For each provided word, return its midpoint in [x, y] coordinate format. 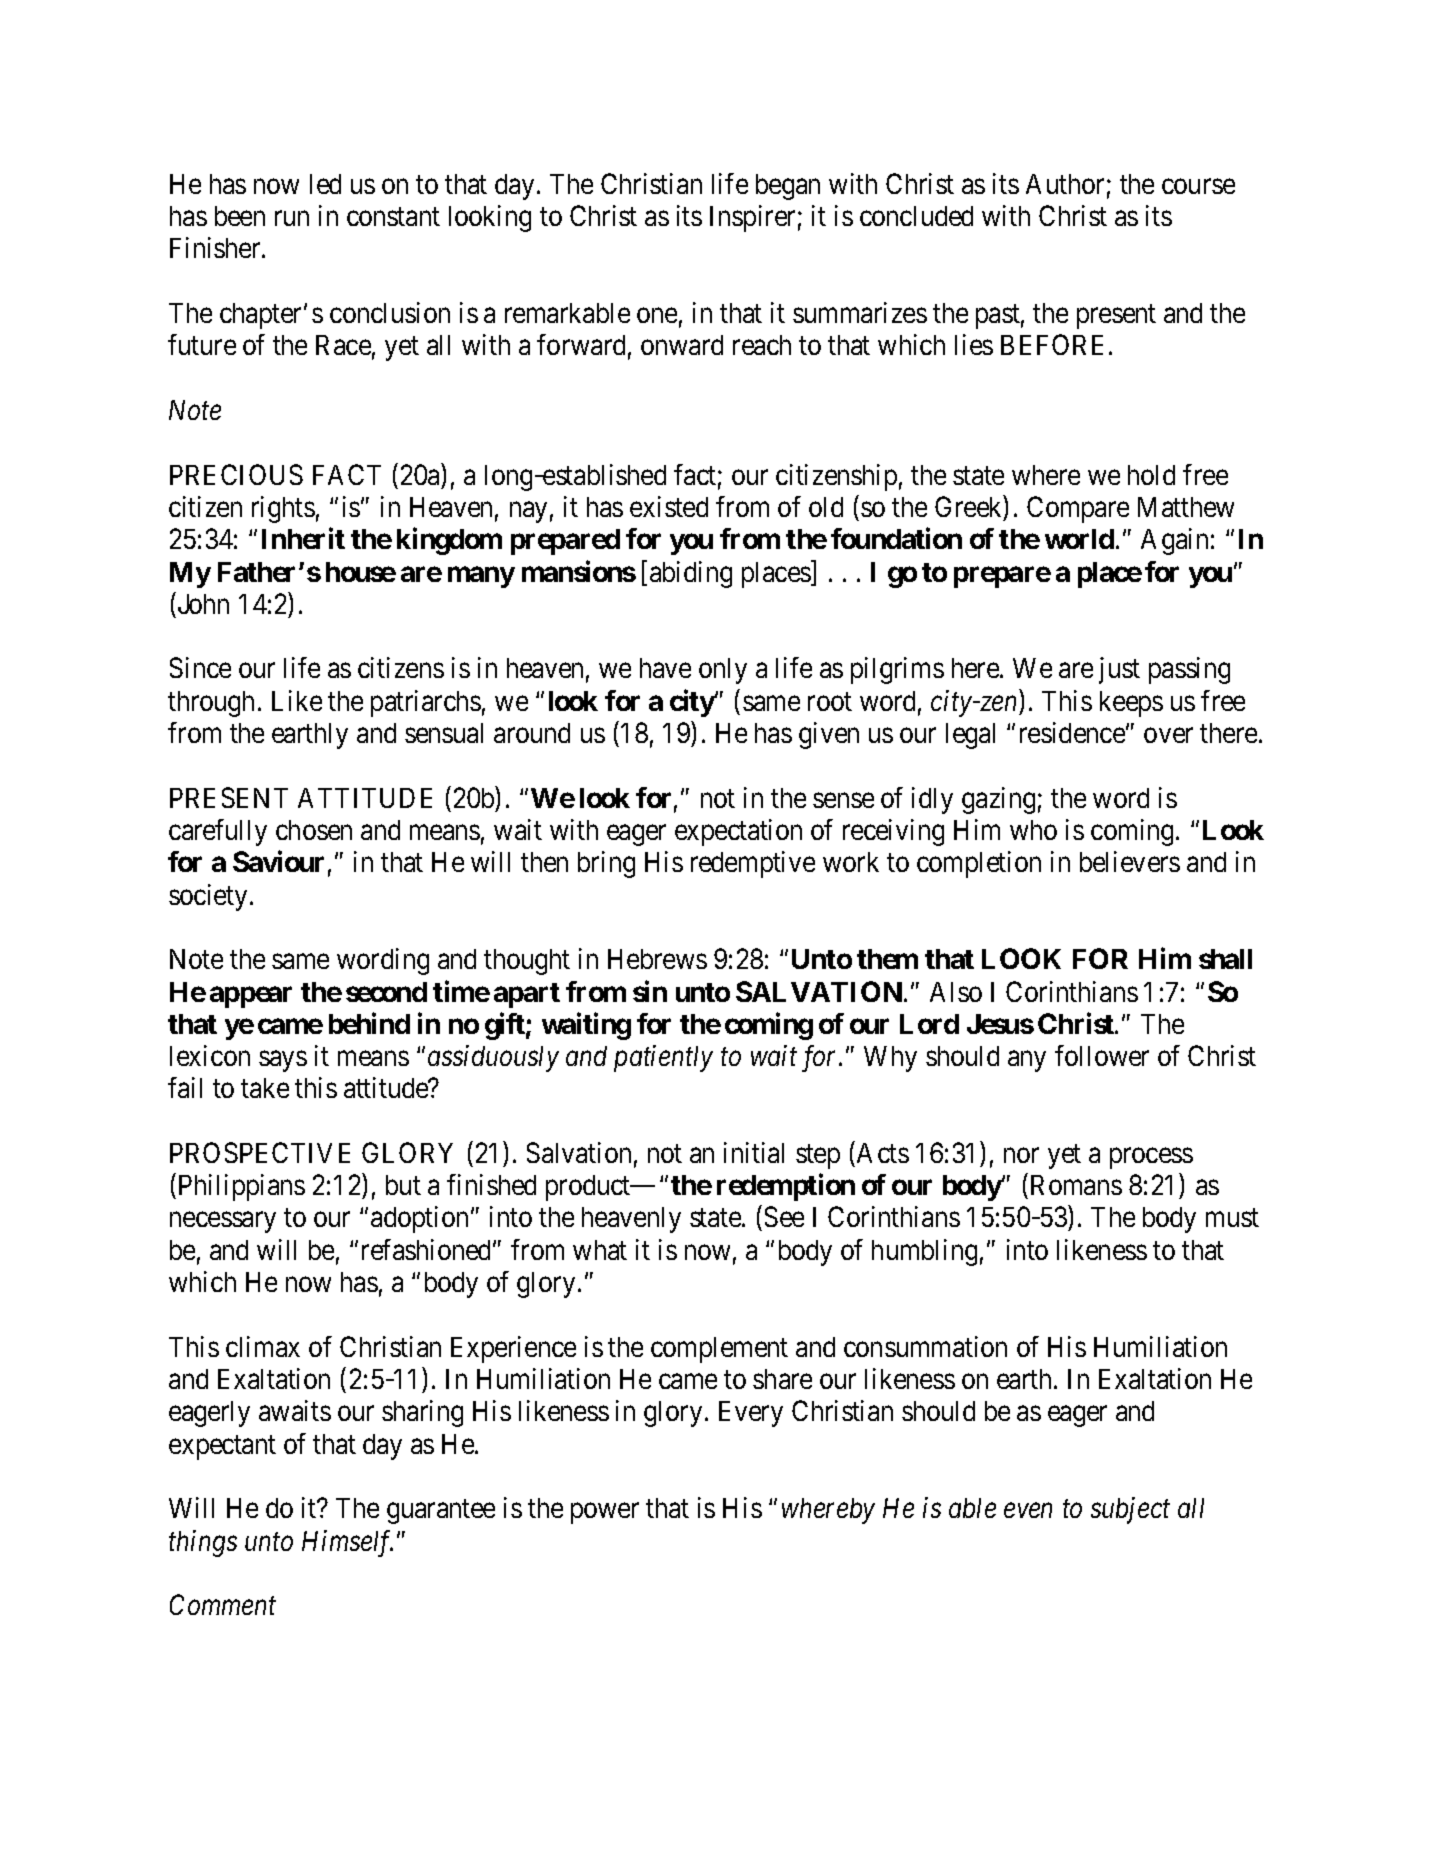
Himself [347, 1543]
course [1198, 186]
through [211, 704]
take [265, 1088]
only [723, 671]
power [605, 1513]
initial [754, 1152]
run [292, 218]
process [1151, 1158]
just [1119, 670]
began [788, 187]
